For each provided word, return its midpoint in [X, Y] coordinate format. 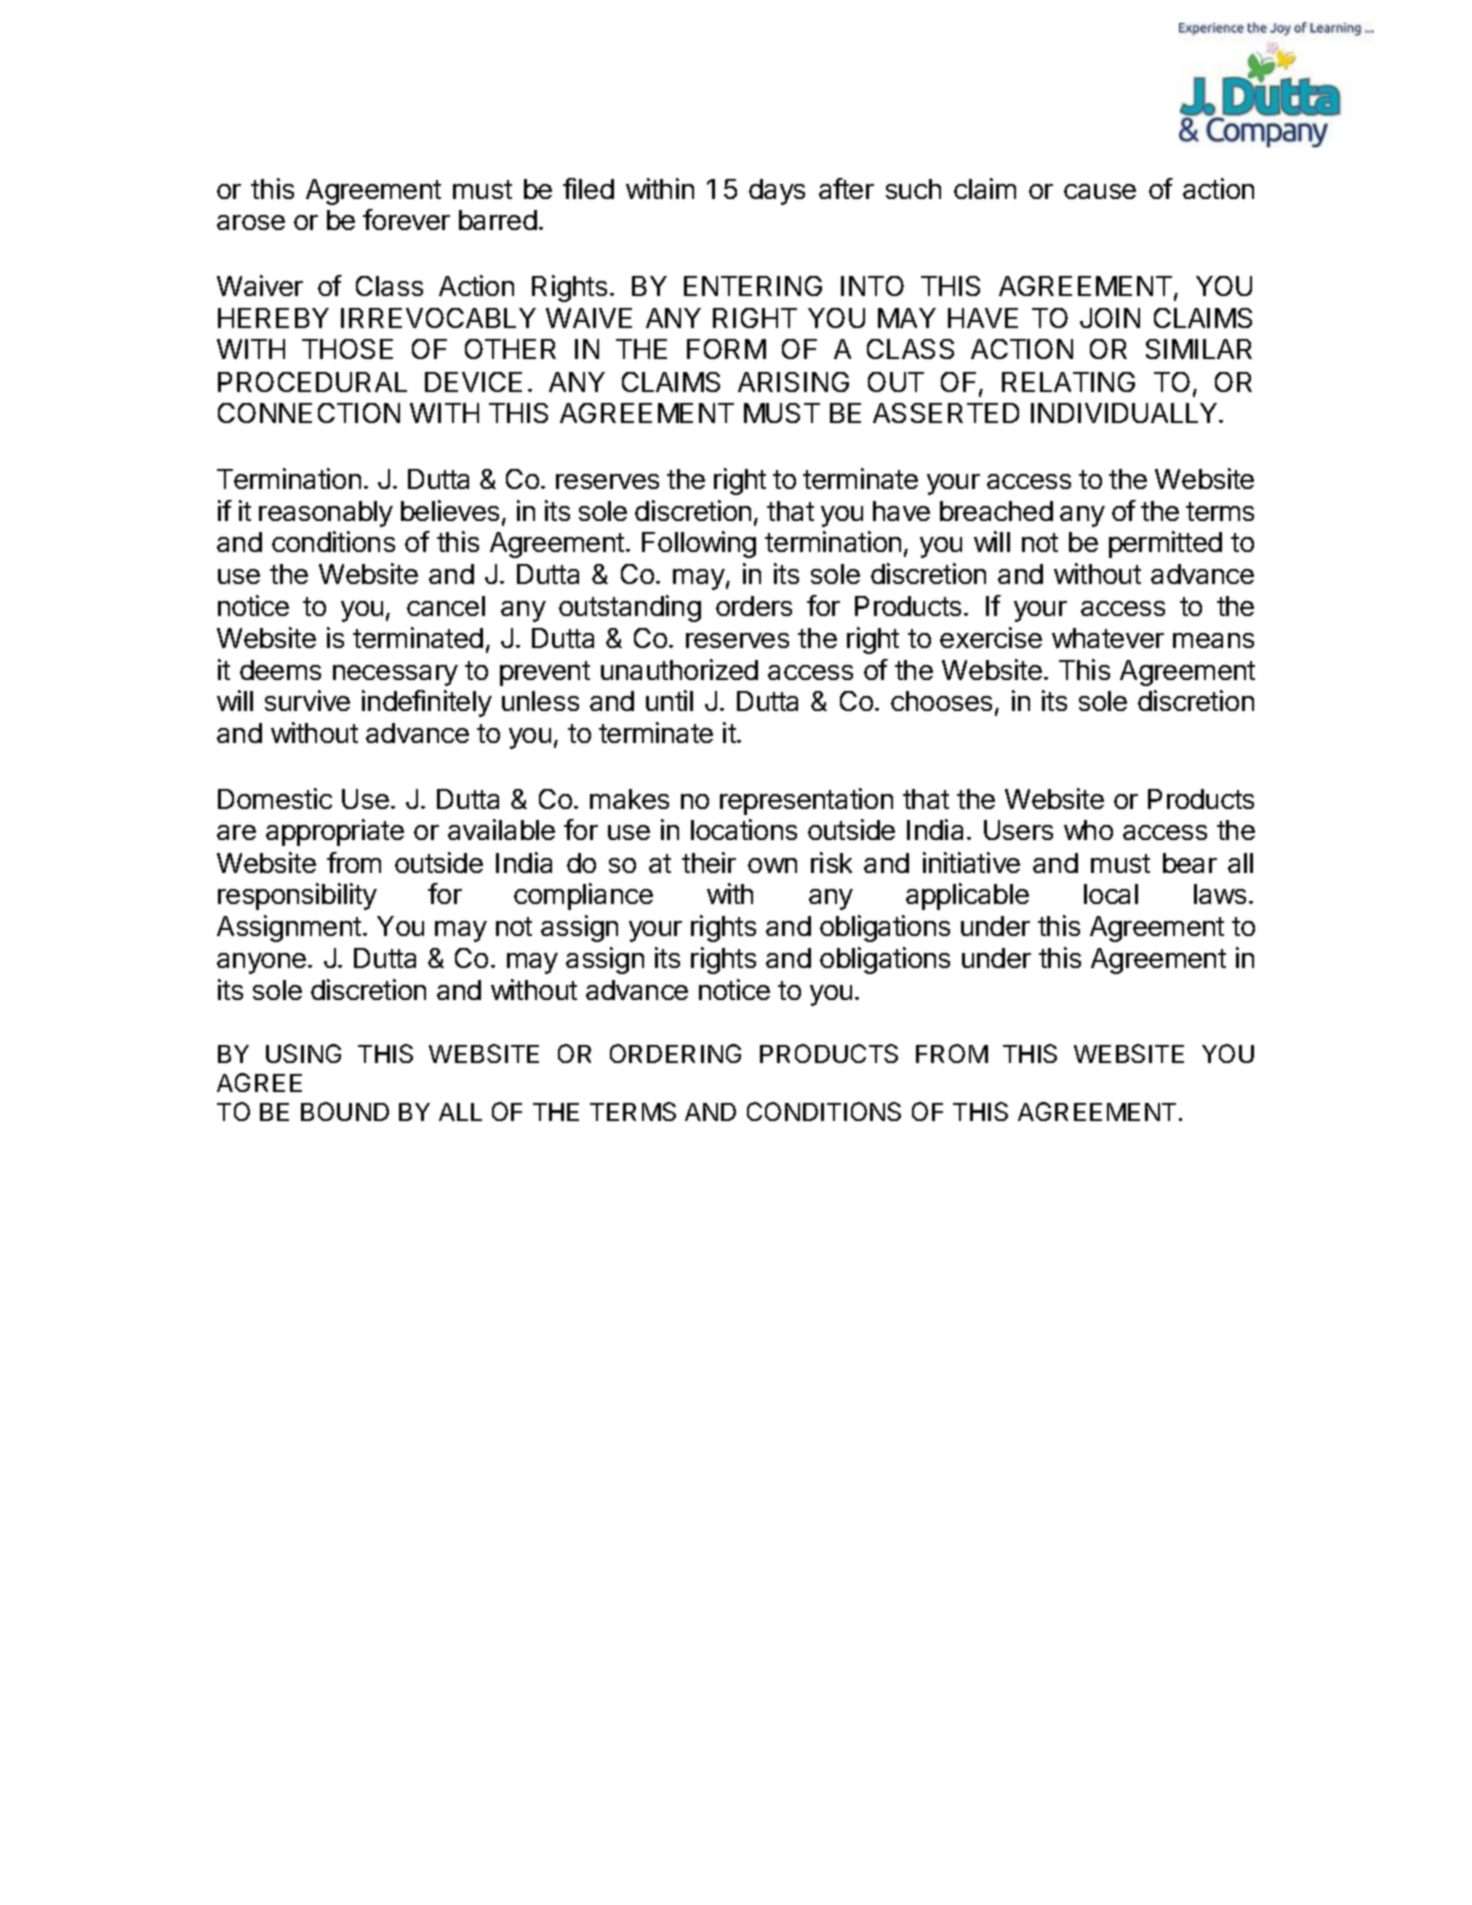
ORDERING [675, 1053]
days [777, 192]
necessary [395, 675]
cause [1100, 191]
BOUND [345, 1111]
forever [406, 219]
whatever [1108, 638]
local [1111, 894]
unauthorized [679, 669]
